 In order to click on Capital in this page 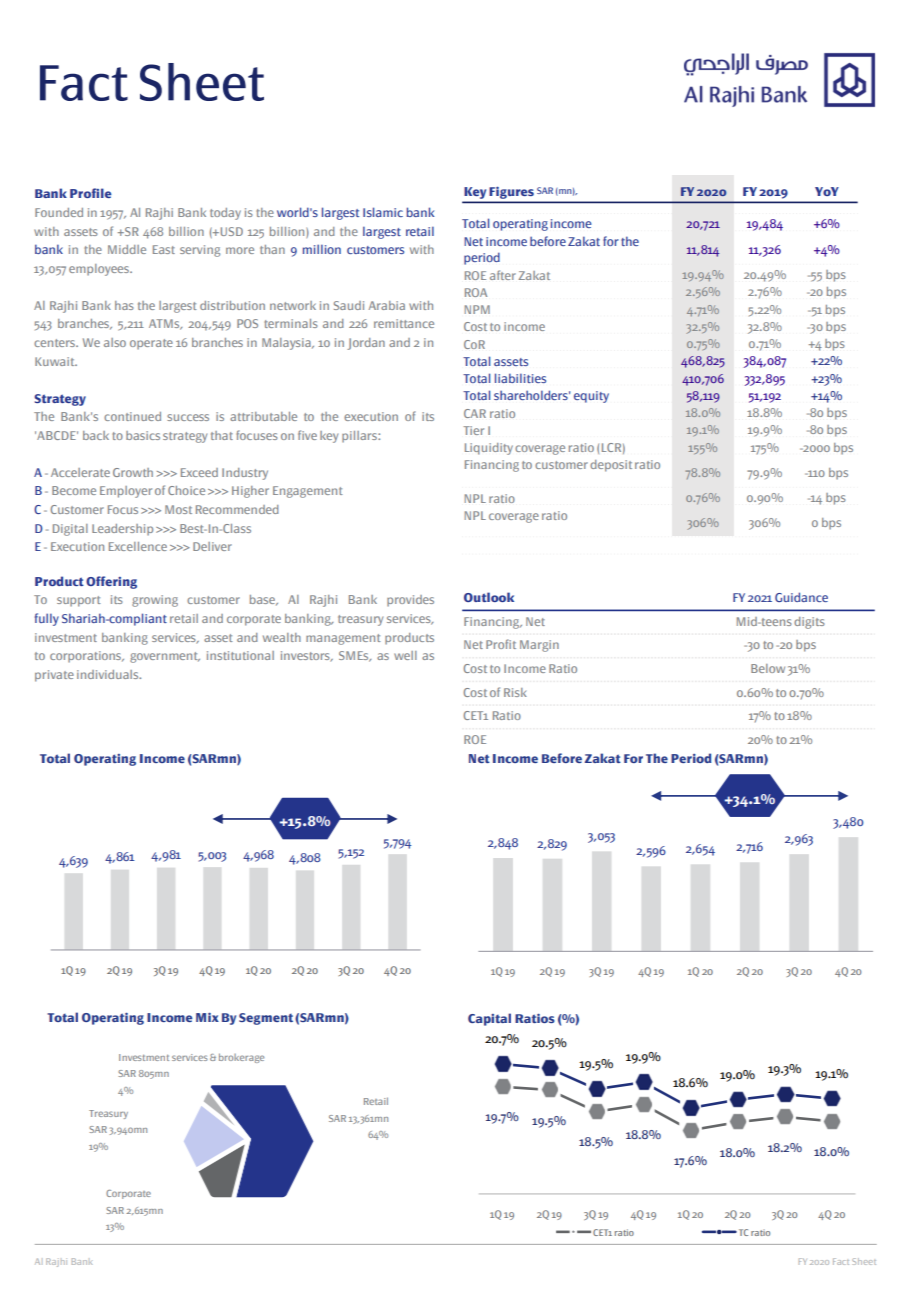, I will do `click(489, 1019)`.
